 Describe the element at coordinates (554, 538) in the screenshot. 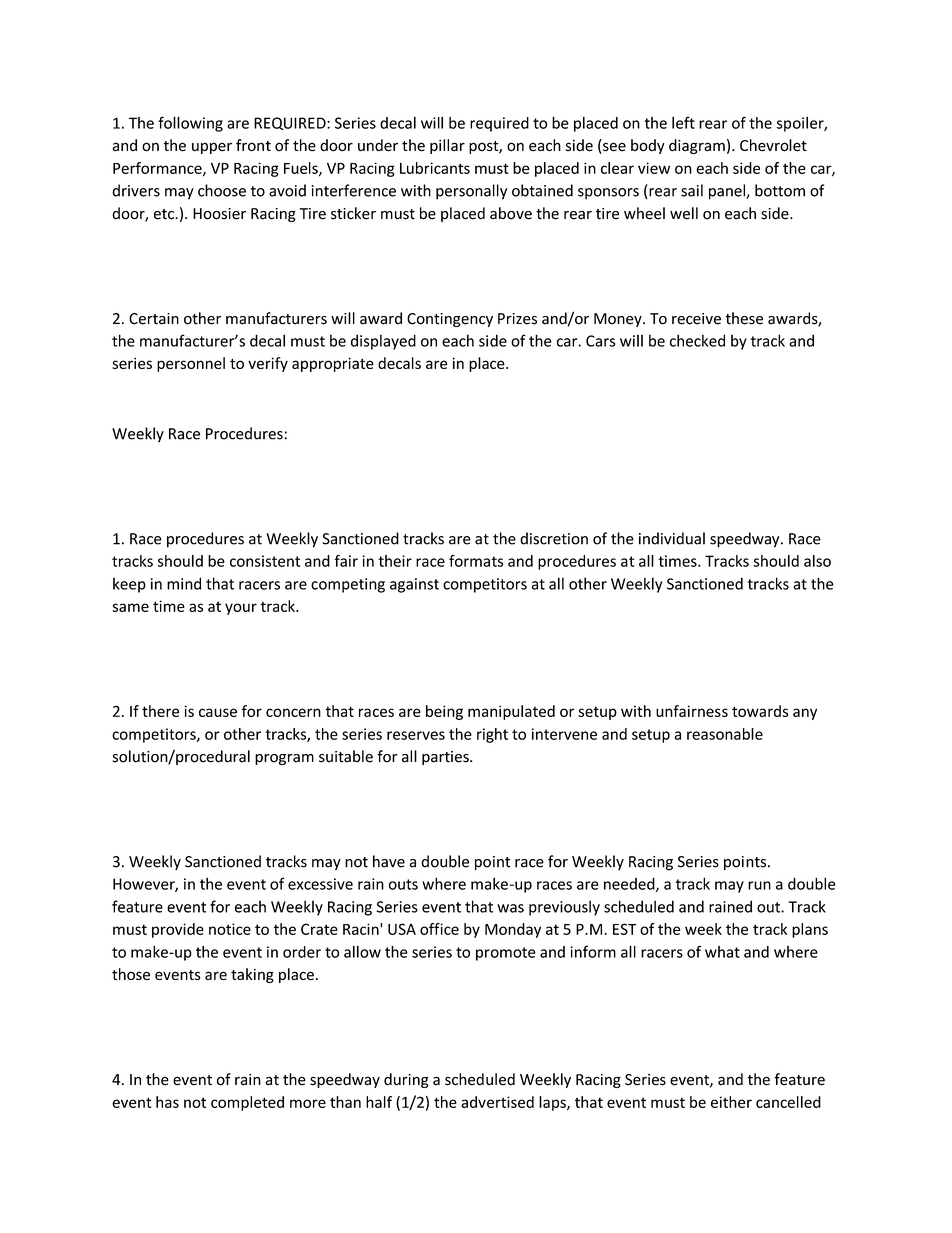

I see `discretion` at that location.
